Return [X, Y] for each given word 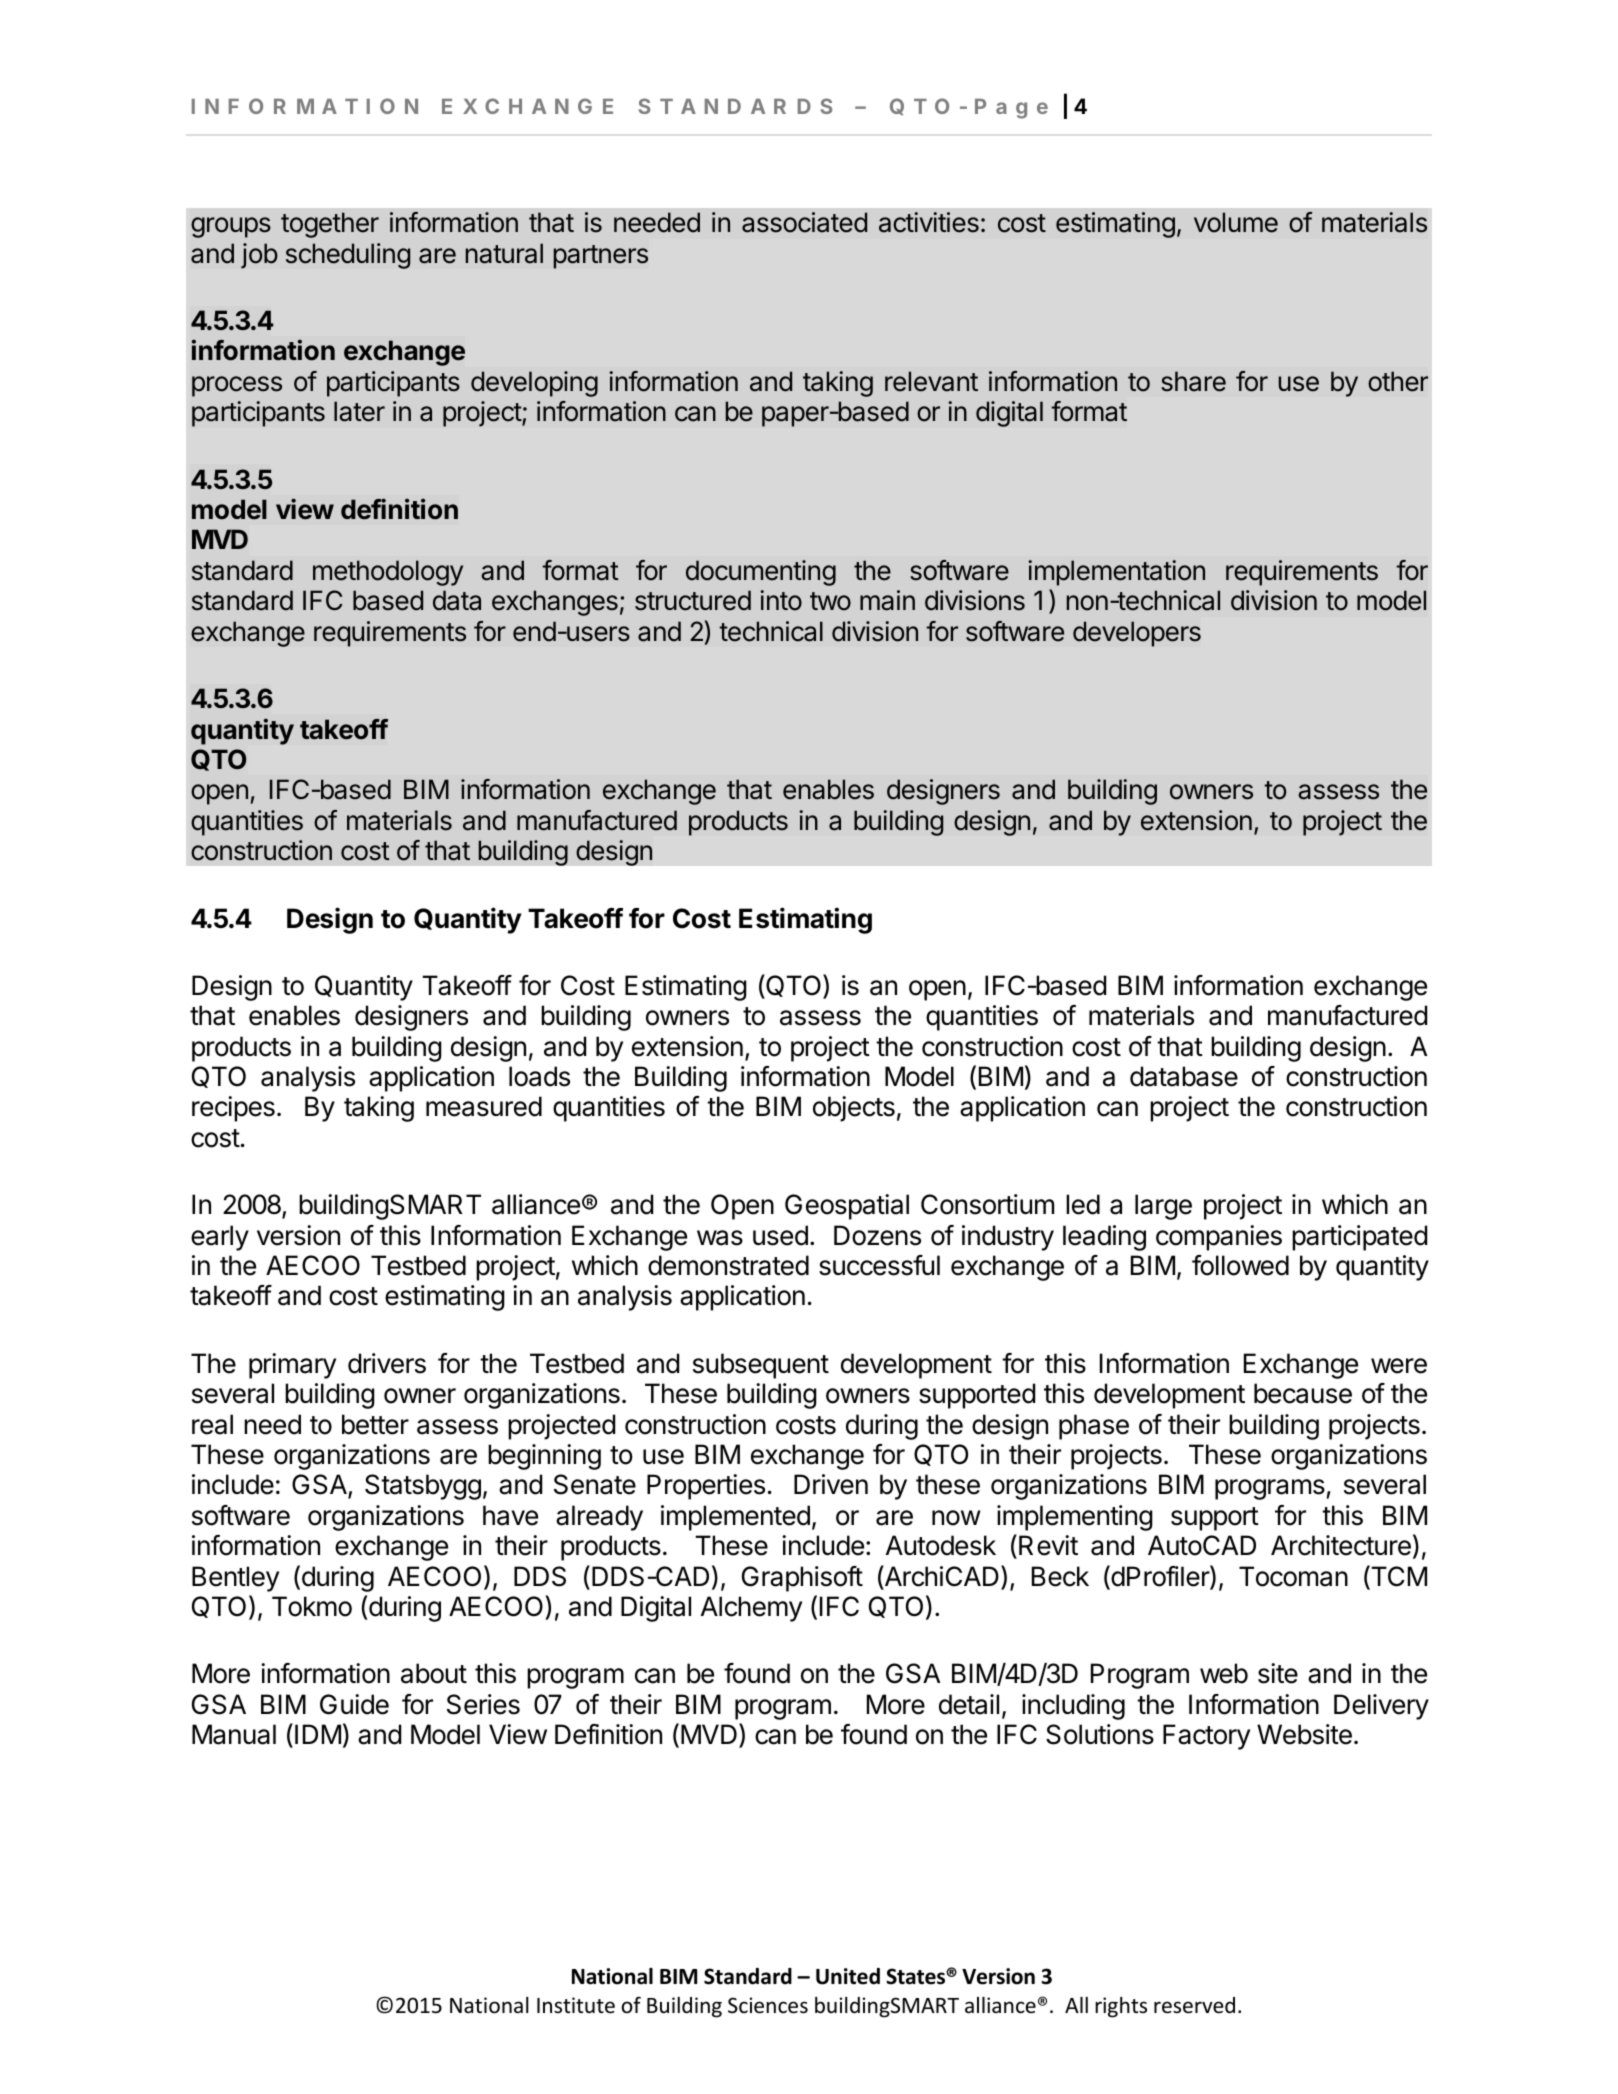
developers [1137, 634]
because [1303, 1393]
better [375, 1424]
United [848, 1976]
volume [1236, 222]
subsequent [761, 1366]
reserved [1194, 2005]
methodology [388, 573]
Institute [576, 2005]
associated [804, 222]
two [830, 601]
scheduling [348, 256]
